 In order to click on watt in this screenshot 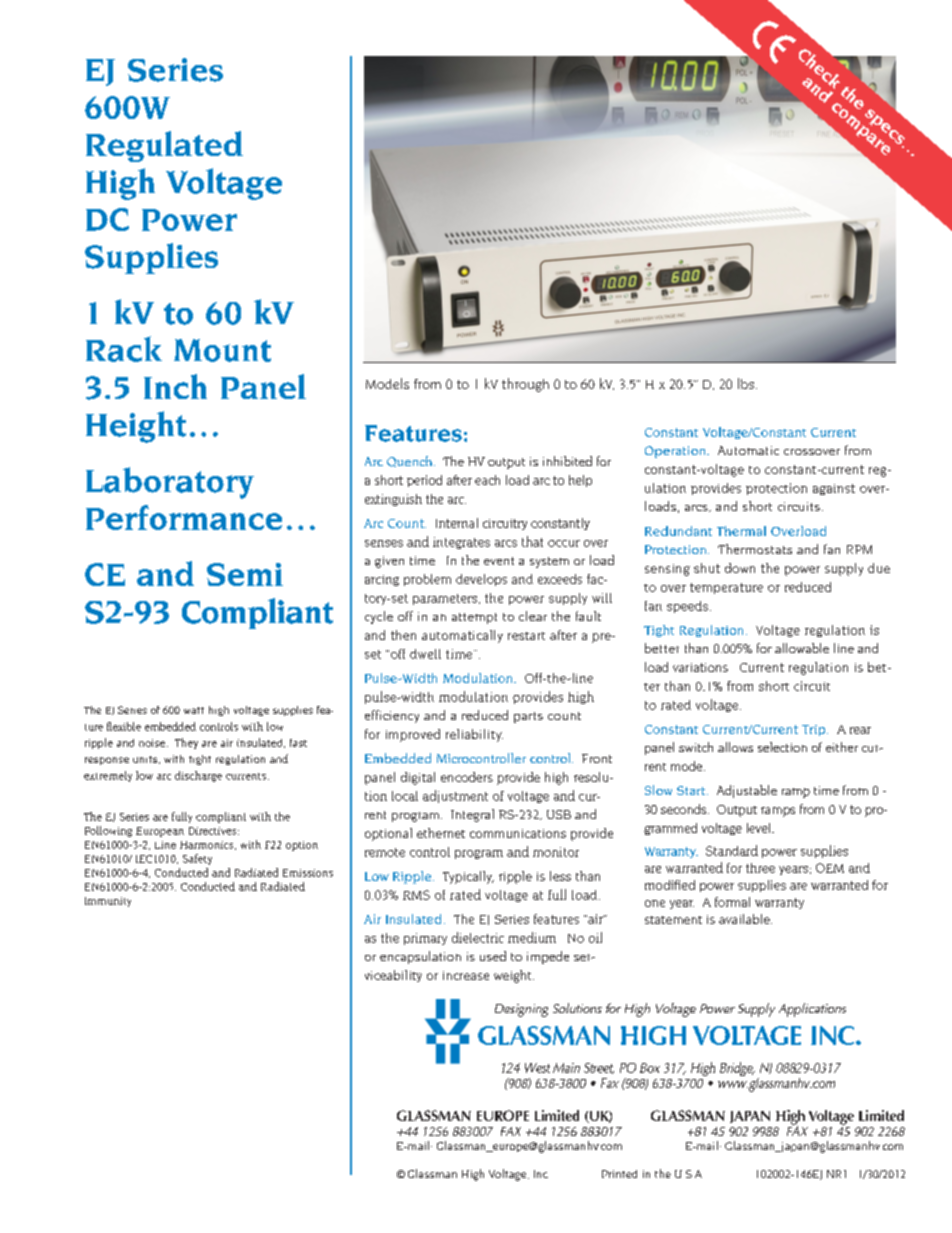, I will do `click(194, 710)`.
